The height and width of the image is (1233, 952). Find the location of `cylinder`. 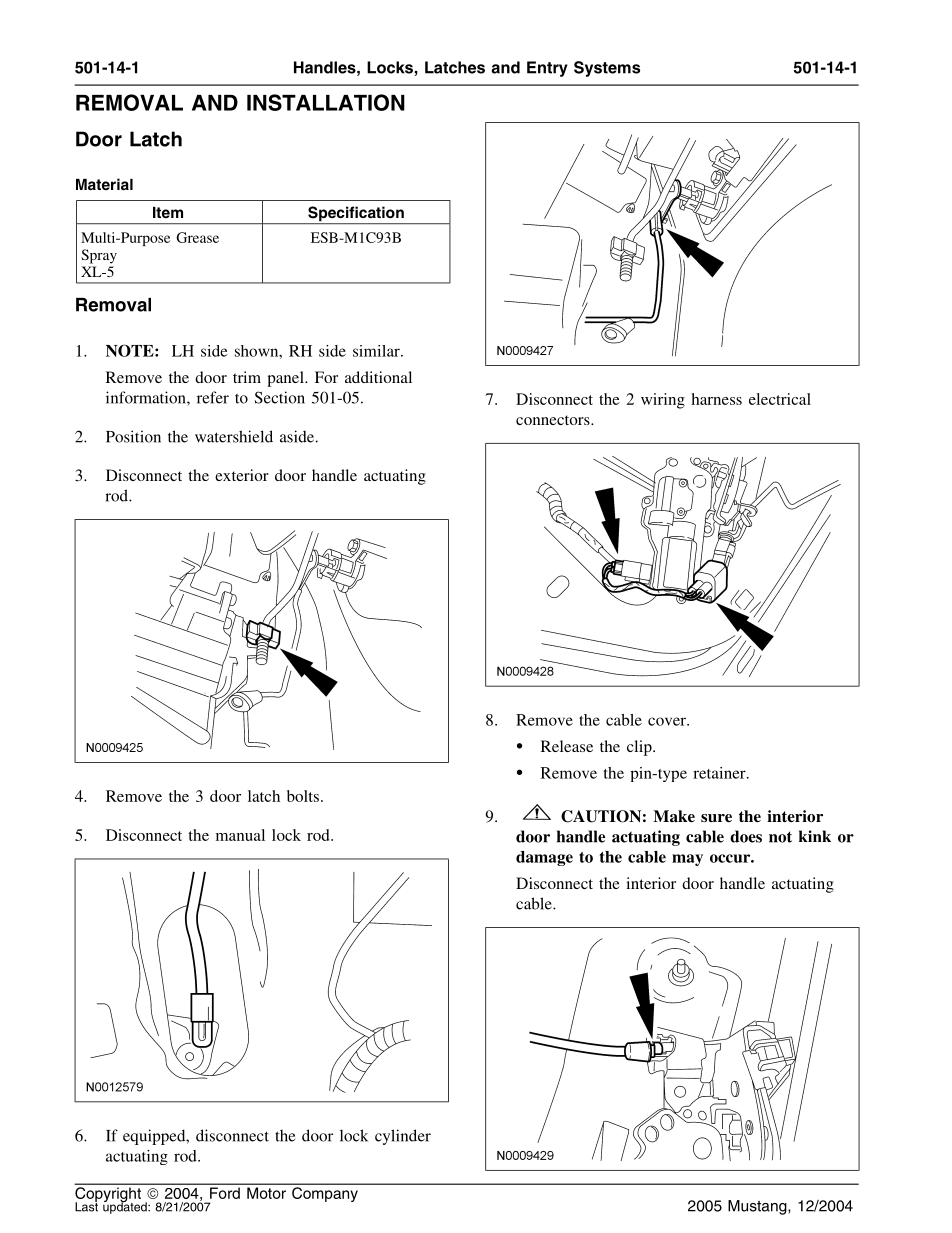

cylinder is located at coordinates (403, 1137).
